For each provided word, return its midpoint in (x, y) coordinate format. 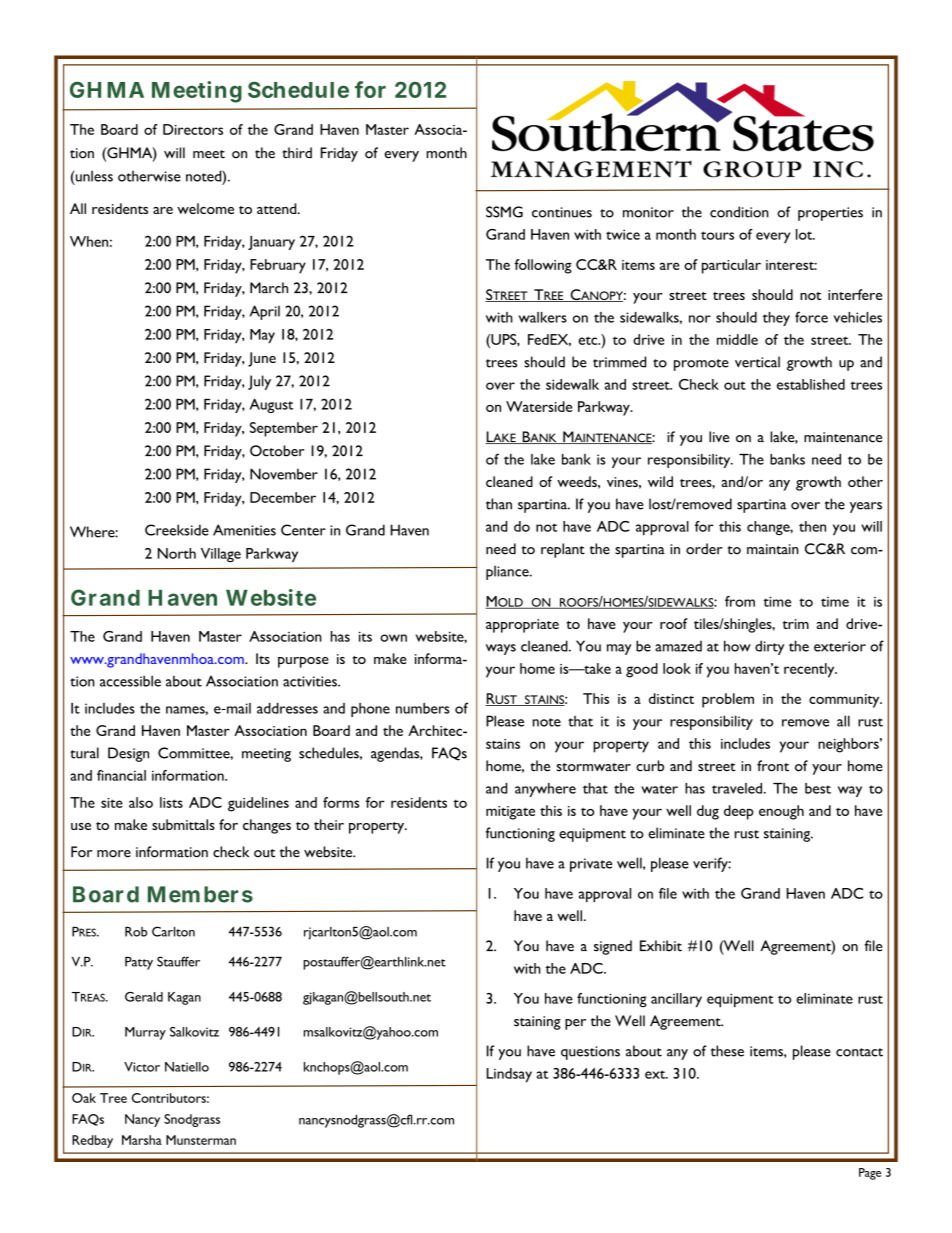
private (591, 865)
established (811, 384)
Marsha (142, 1140)
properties (830, 214)
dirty (770, 647)
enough (781, 812)
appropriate (522, 626)
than (499, 504)
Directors (193, 129)
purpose (303, 662)
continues (562, 212)
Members (200, 894)
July (259, 382)
